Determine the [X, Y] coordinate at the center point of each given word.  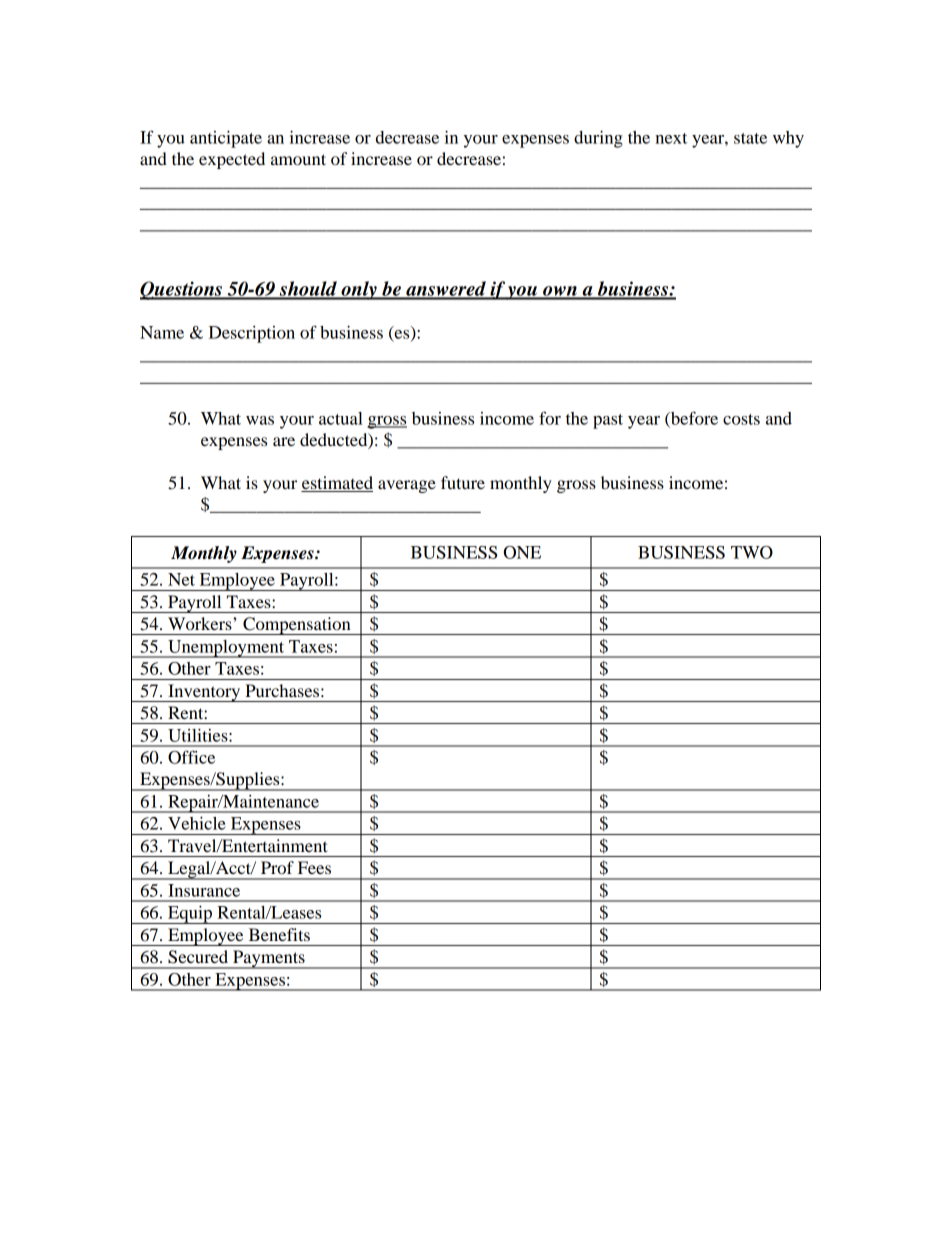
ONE [522, 552]
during [598, 139]
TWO [752, 552]
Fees [314, 867]
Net [181, 579]
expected [232, 160]
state [750, 138]
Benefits [279, 934]
